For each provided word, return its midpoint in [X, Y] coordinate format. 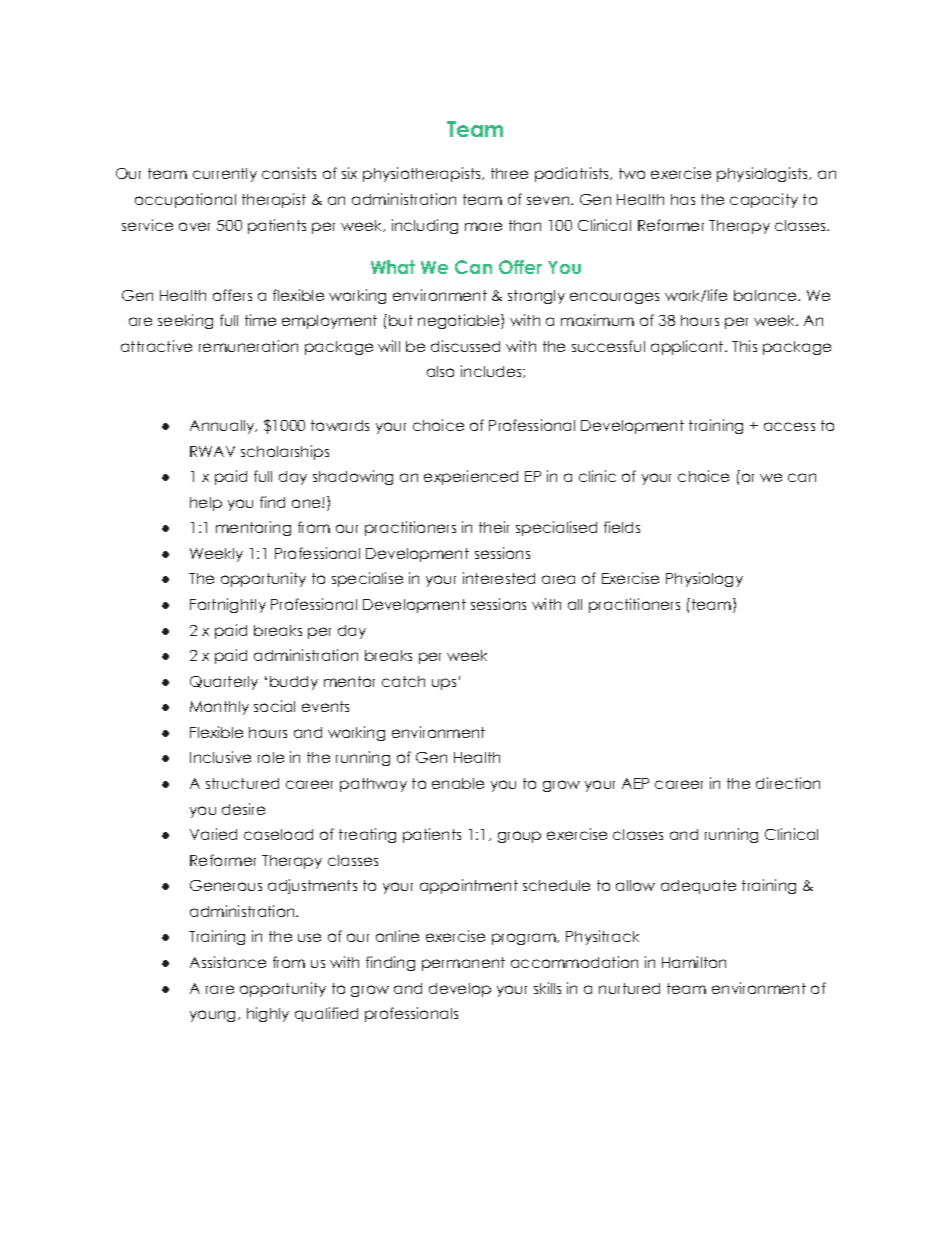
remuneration [248, 346]
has [683, 199]
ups [444, 684]
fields [622, 527]
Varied [213, 834]
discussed [465, 346]
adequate [698, 887]
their [494, 527]
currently [225, 175]
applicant [688, 347]
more [483, 226]
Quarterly [224, 683]
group [519, 837]
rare [220, 989]
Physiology [704, 579]
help [206, 504]
